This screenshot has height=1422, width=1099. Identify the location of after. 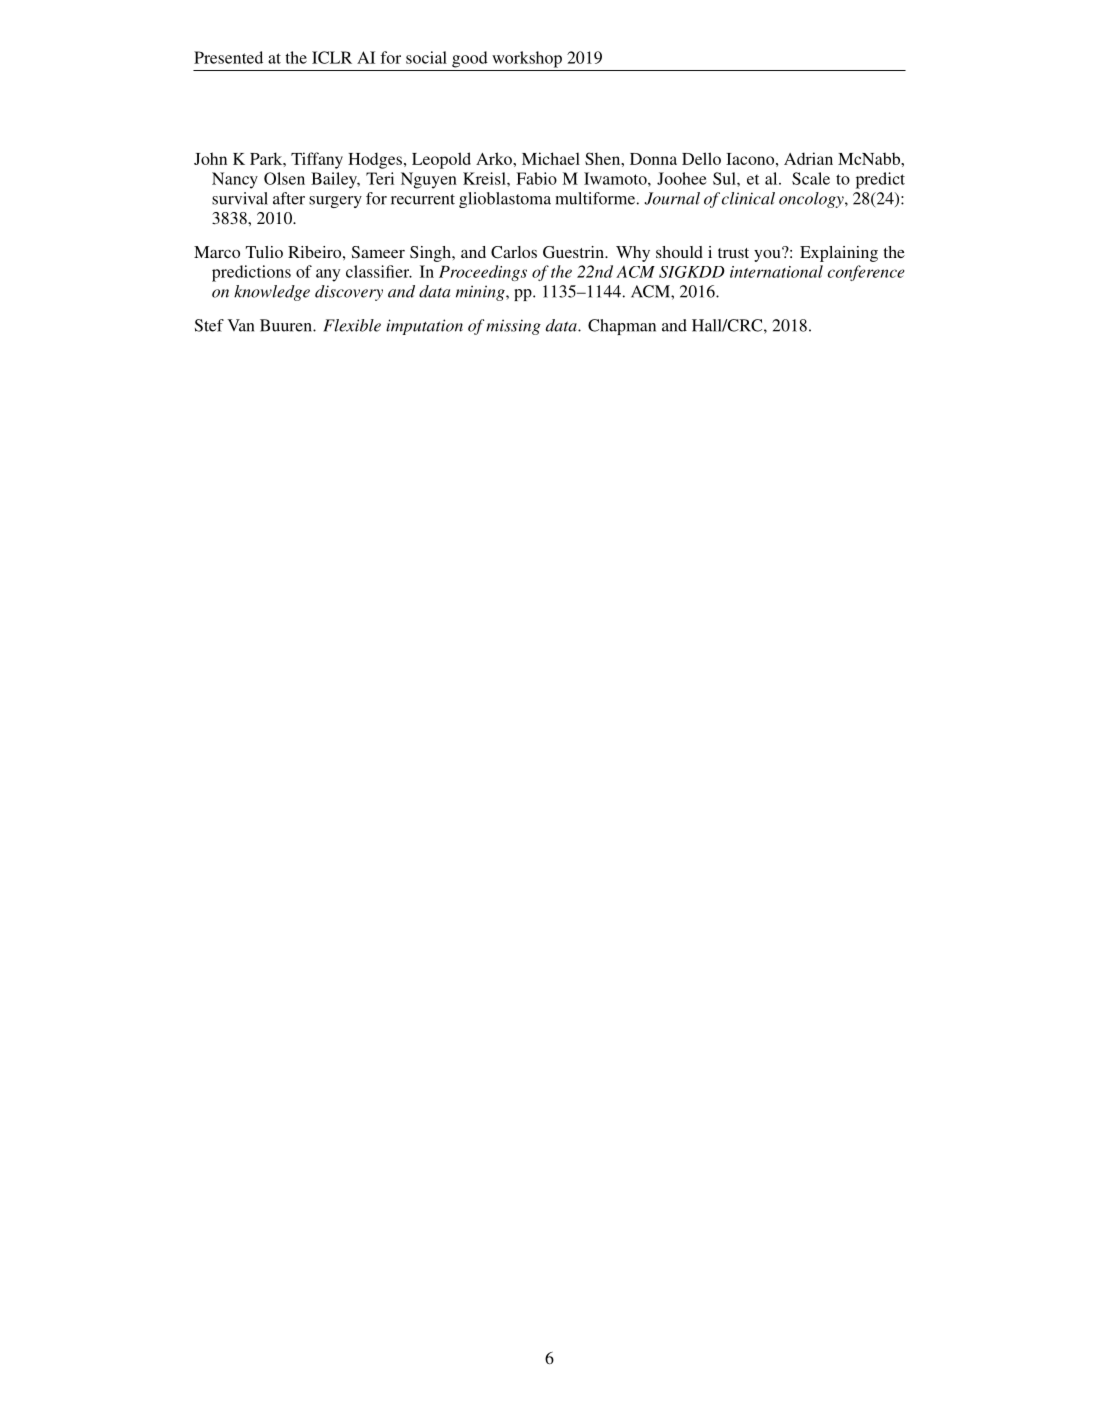
(289, 198).
